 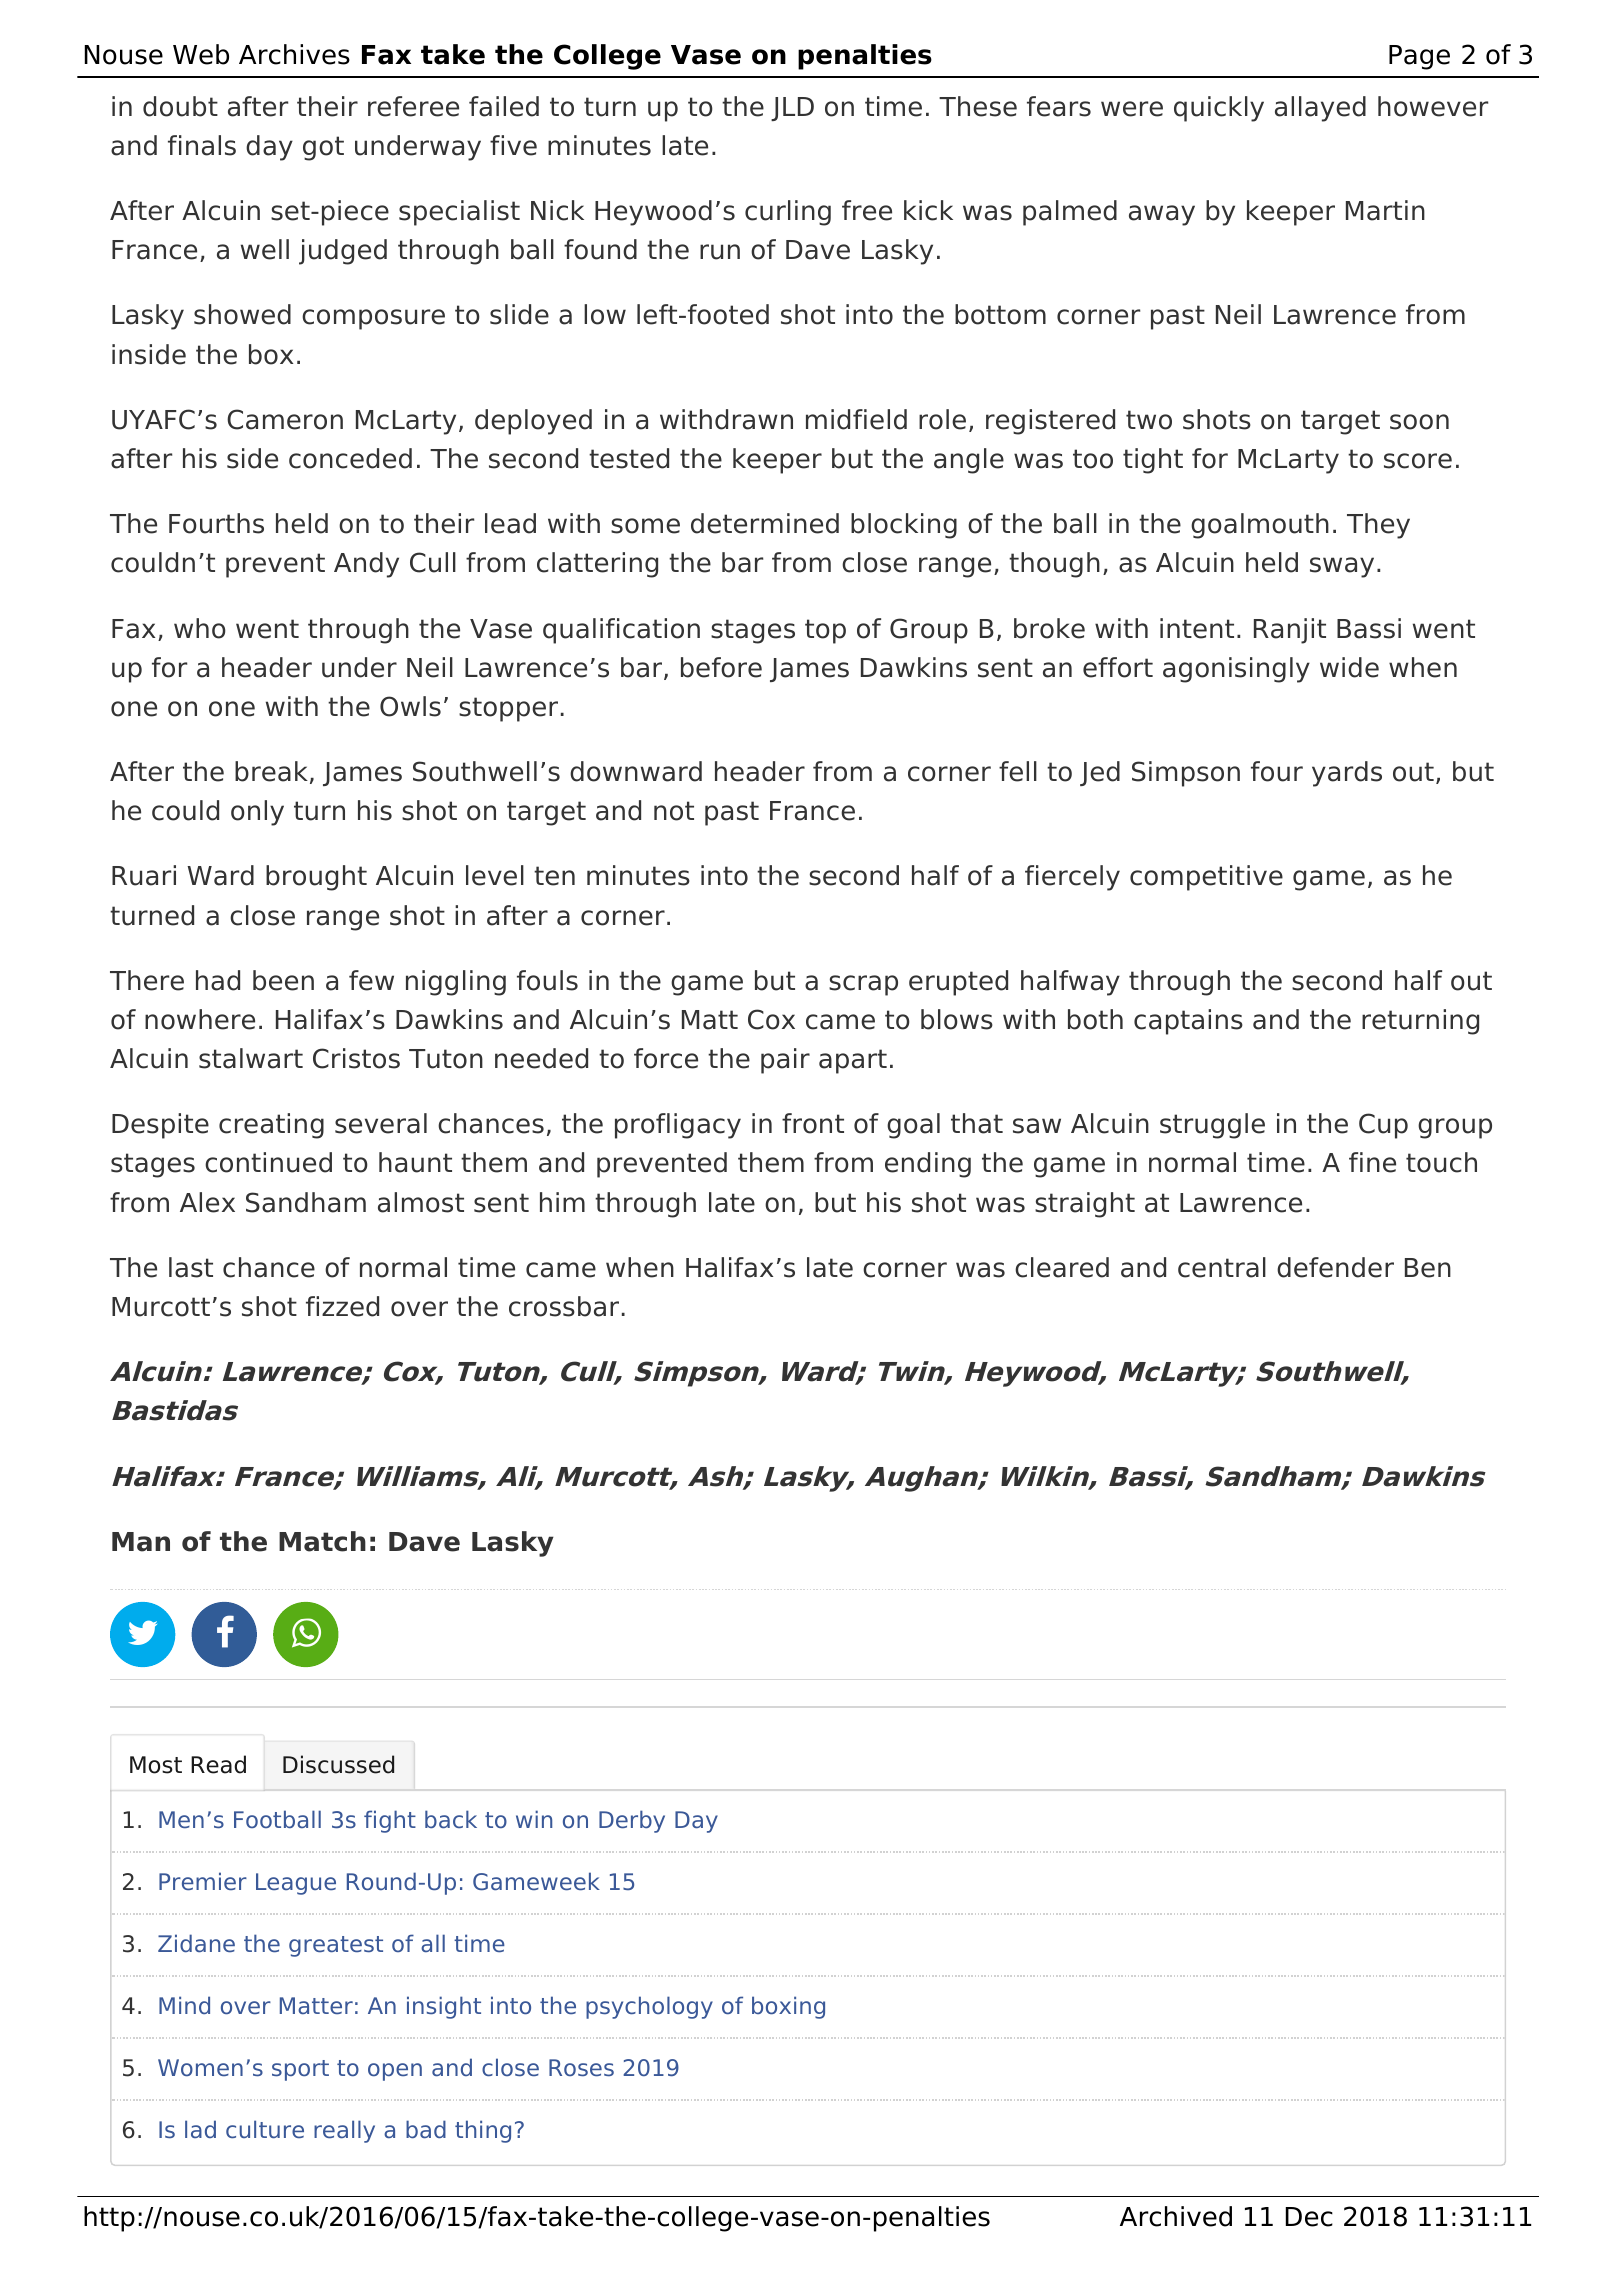 I want to click on got, so click(x=323, y=148).
